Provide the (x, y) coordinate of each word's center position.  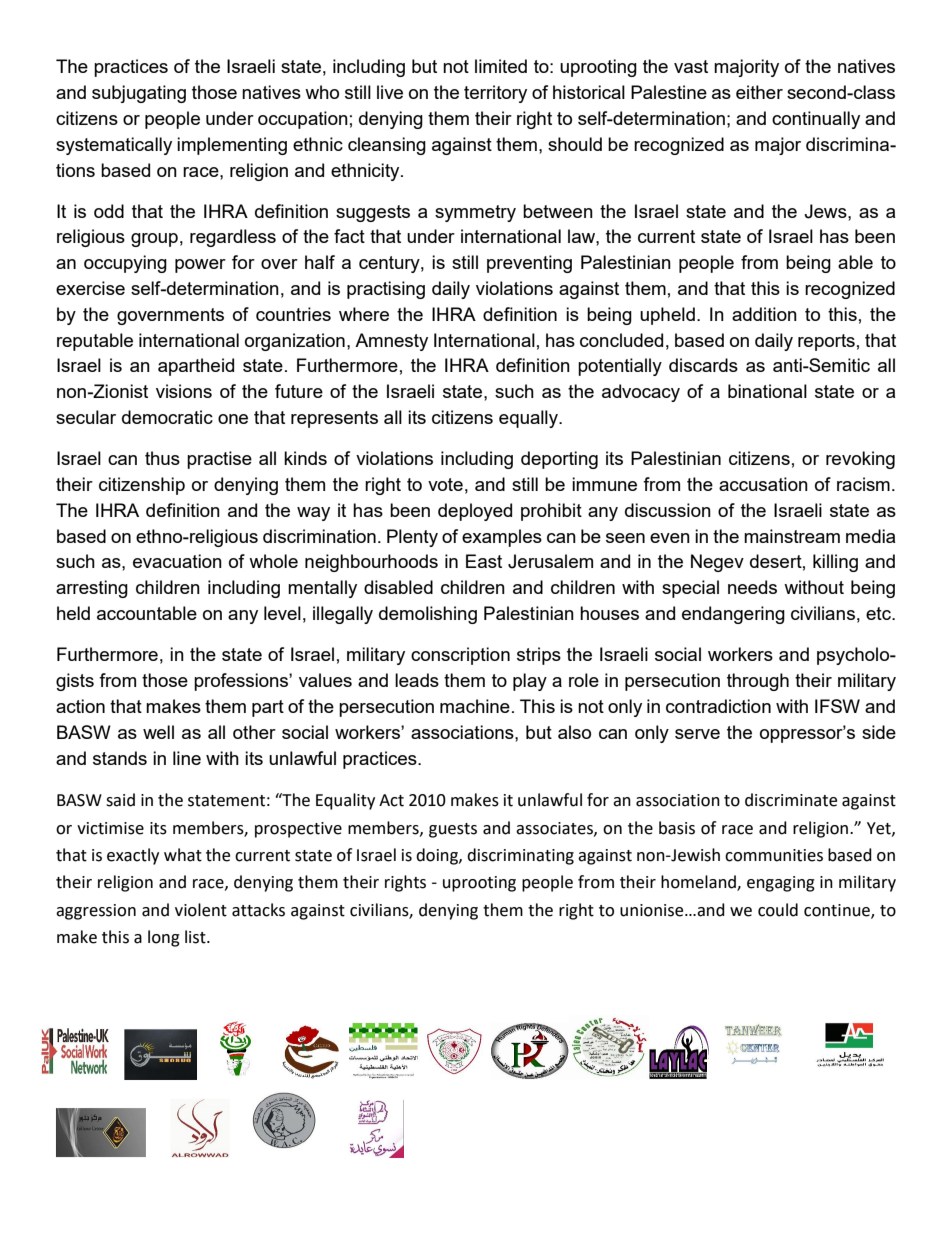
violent (201, 910)
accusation (763, 484)
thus (162, 458)
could (778, 910)
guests (453, 830)
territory (495, 94)
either (759, 92)
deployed (475, 512)
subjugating (139, 94)
